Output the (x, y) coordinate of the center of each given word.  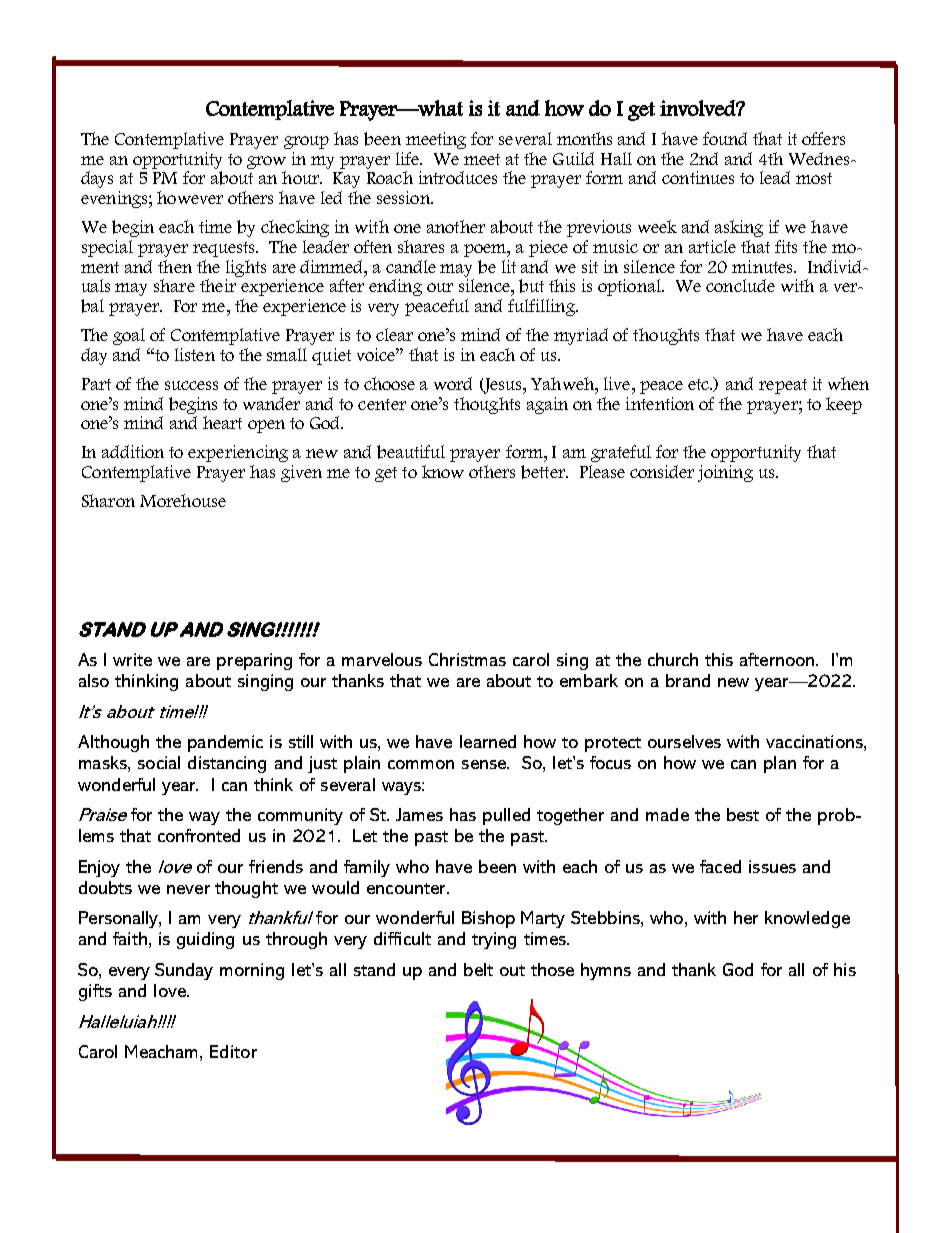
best (743, 814)
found (725, 138)
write (132, 659)
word (453, 383)
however (190, 197)
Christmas (467, 659)
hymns (606, 971)
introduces (458, 177)
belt (478, 969)
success (191, 385)
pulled (506, 816)
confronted (199, 835)
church (673, 659)
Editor (233, 1051)
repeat (783, 386)
